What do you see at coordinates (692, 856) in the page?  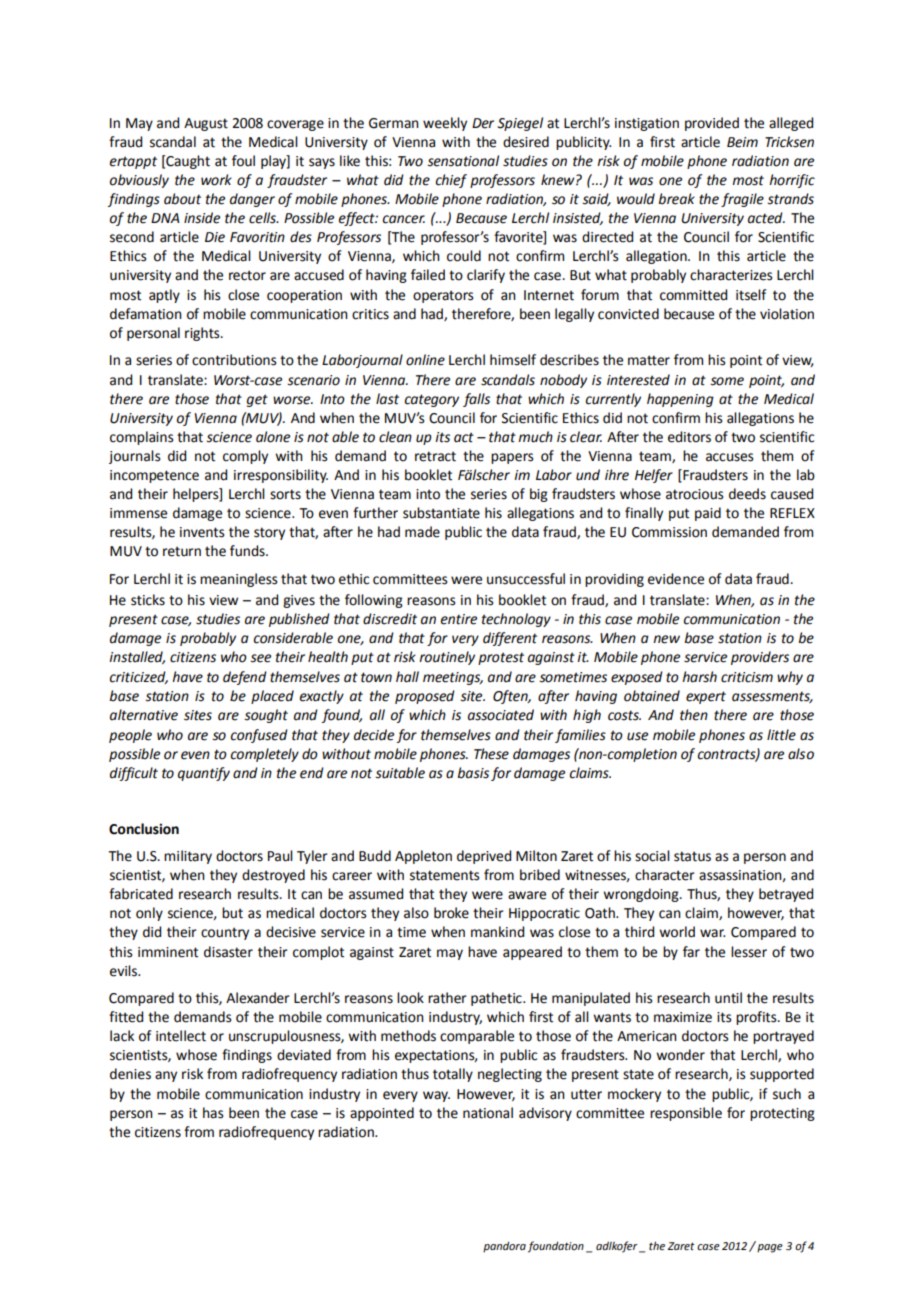 I see `status` at bounding box center [692, 856].
